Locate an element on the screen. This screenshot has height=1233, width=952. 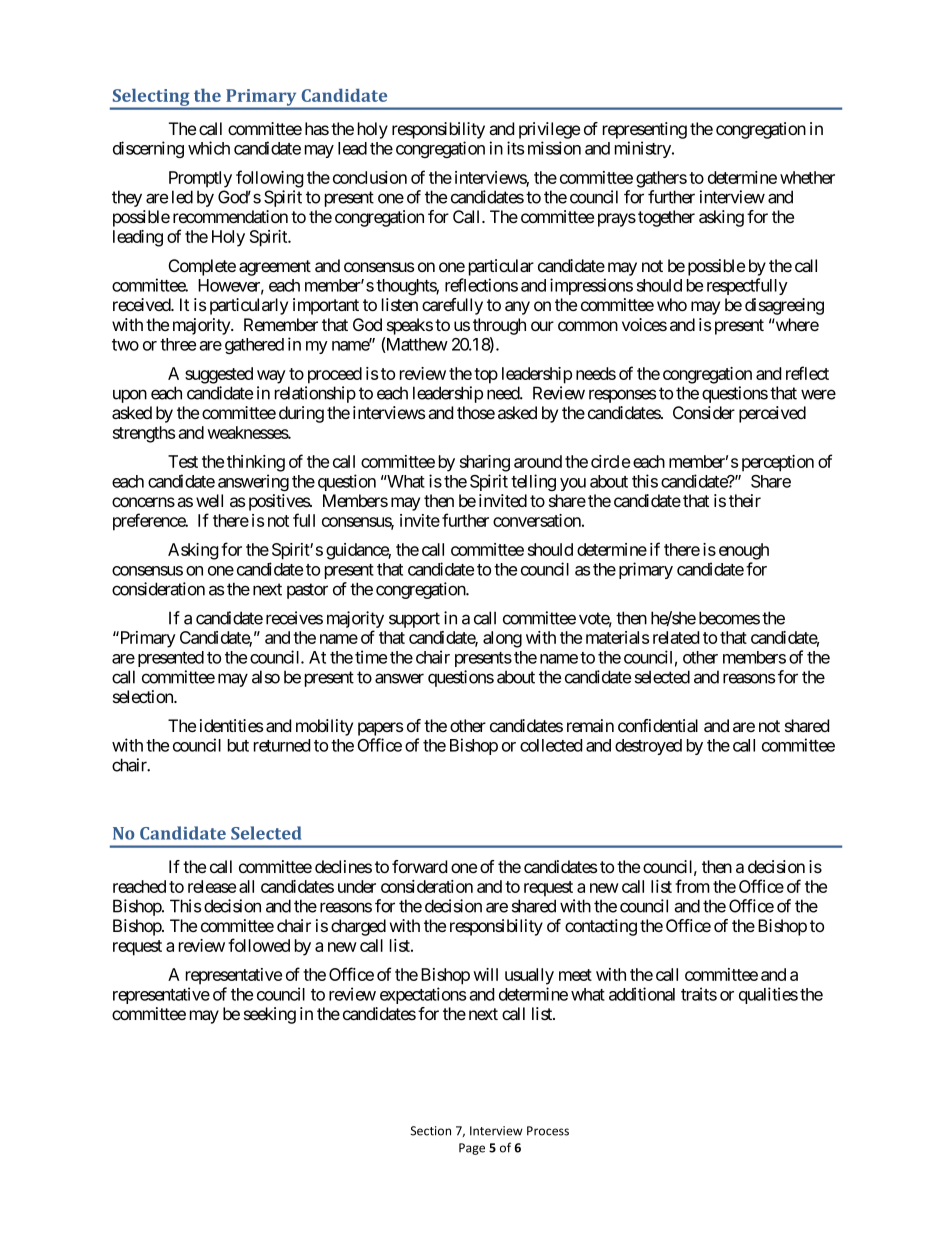
whether is located at coordinates (807, 177).
